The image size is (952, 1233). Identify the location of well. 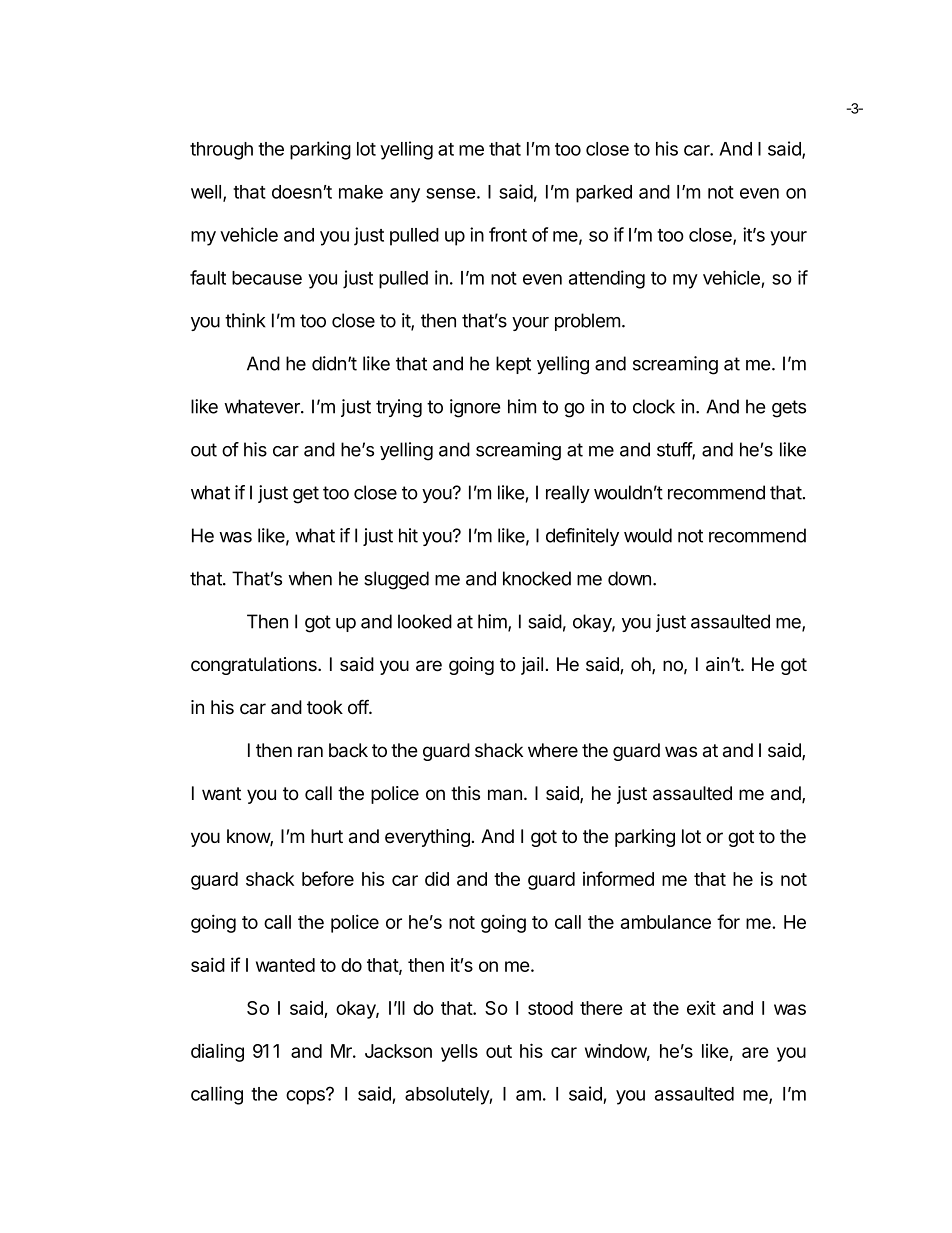
(207, 193).
